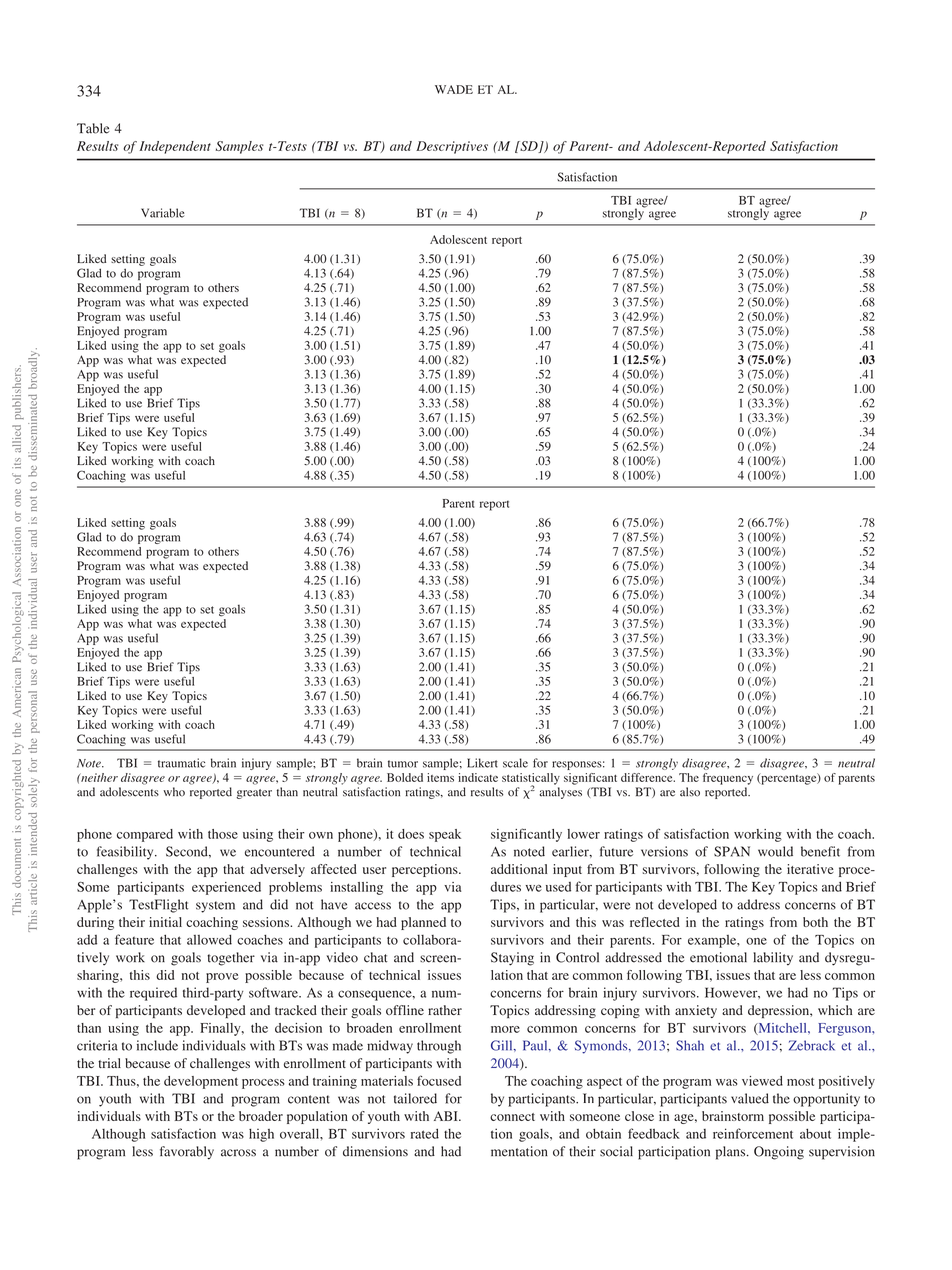 The width and height of the screenshot is (952, 1270). What do you see at coordinates (452, 147) in the screenshot?
I see `Descriptives` at bounding box center [452, 147].
